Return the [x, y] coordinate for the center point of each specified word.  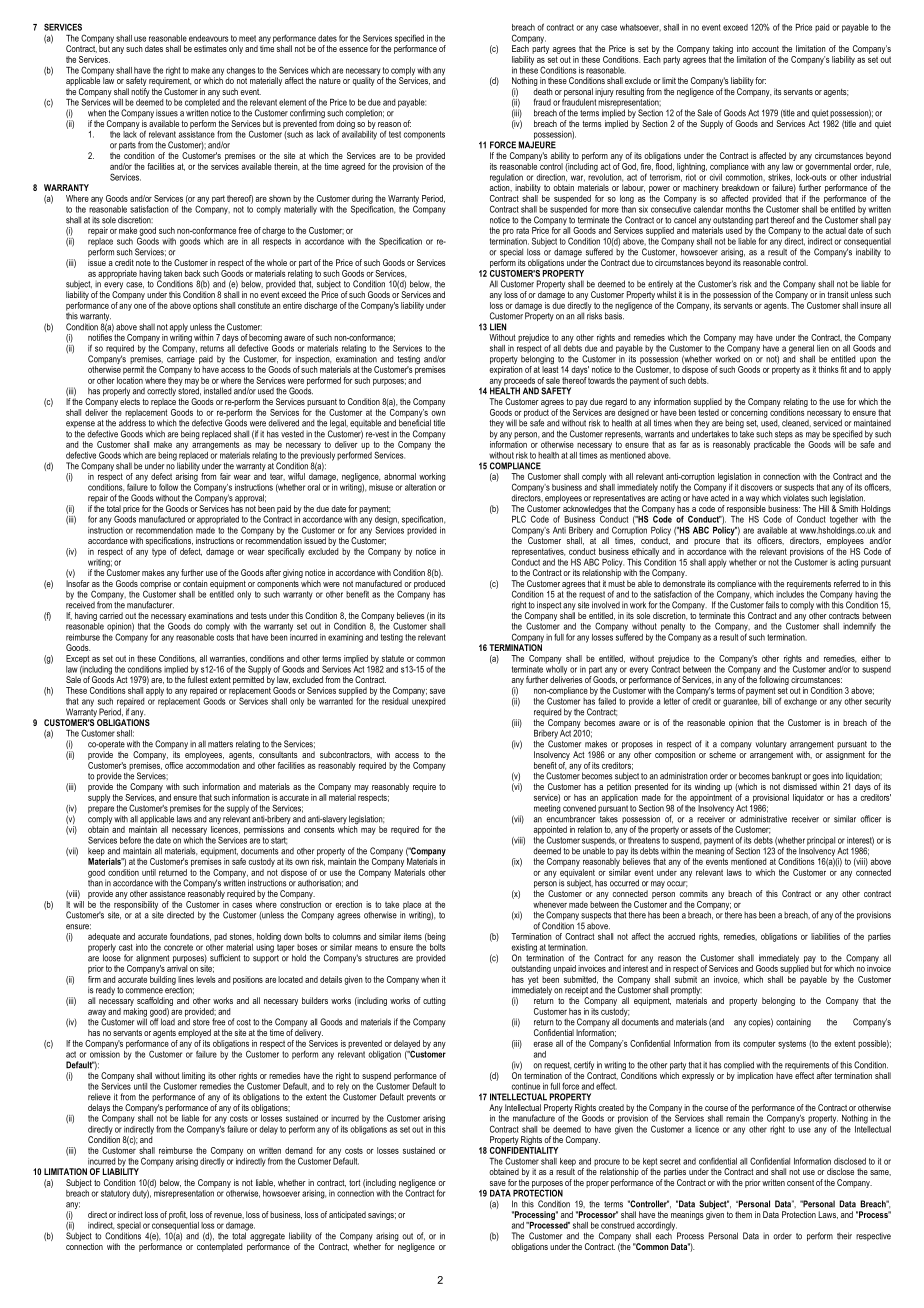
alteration [420, 487]
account [765, 49]
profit [178, 1215]
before [130, 840]
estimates [210, 48]
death [543, 91]
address [132, 422]
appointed [550, 831]
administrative [763, 819]
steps [784, 435]
